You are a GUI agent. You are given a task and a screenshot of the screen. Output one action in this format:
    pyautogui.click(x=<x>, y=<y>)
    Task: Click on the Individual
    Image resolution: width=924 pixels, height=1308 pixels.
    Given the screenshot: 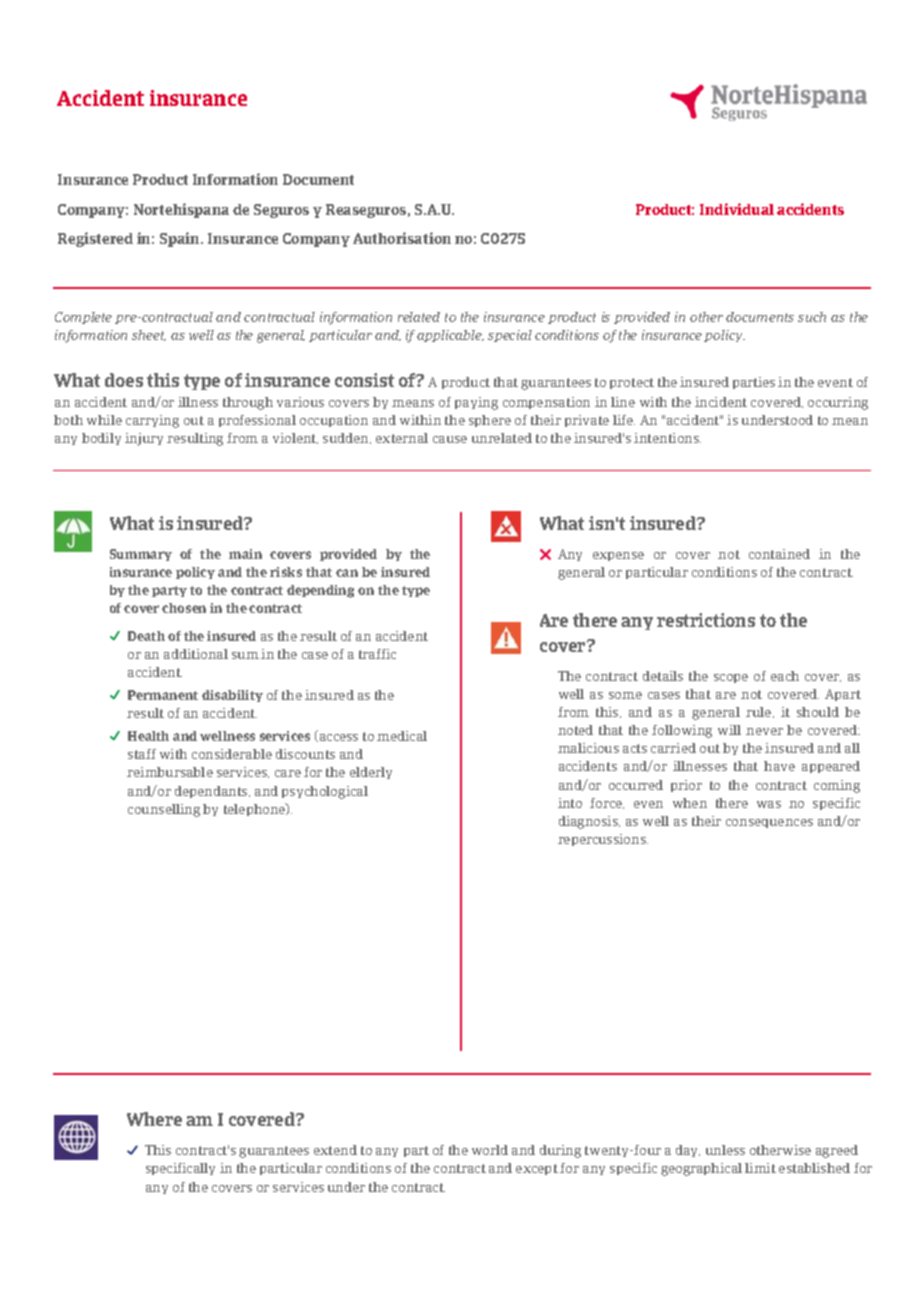 What is the action you would take?
    pyautogui.click(x=737, y=209)
